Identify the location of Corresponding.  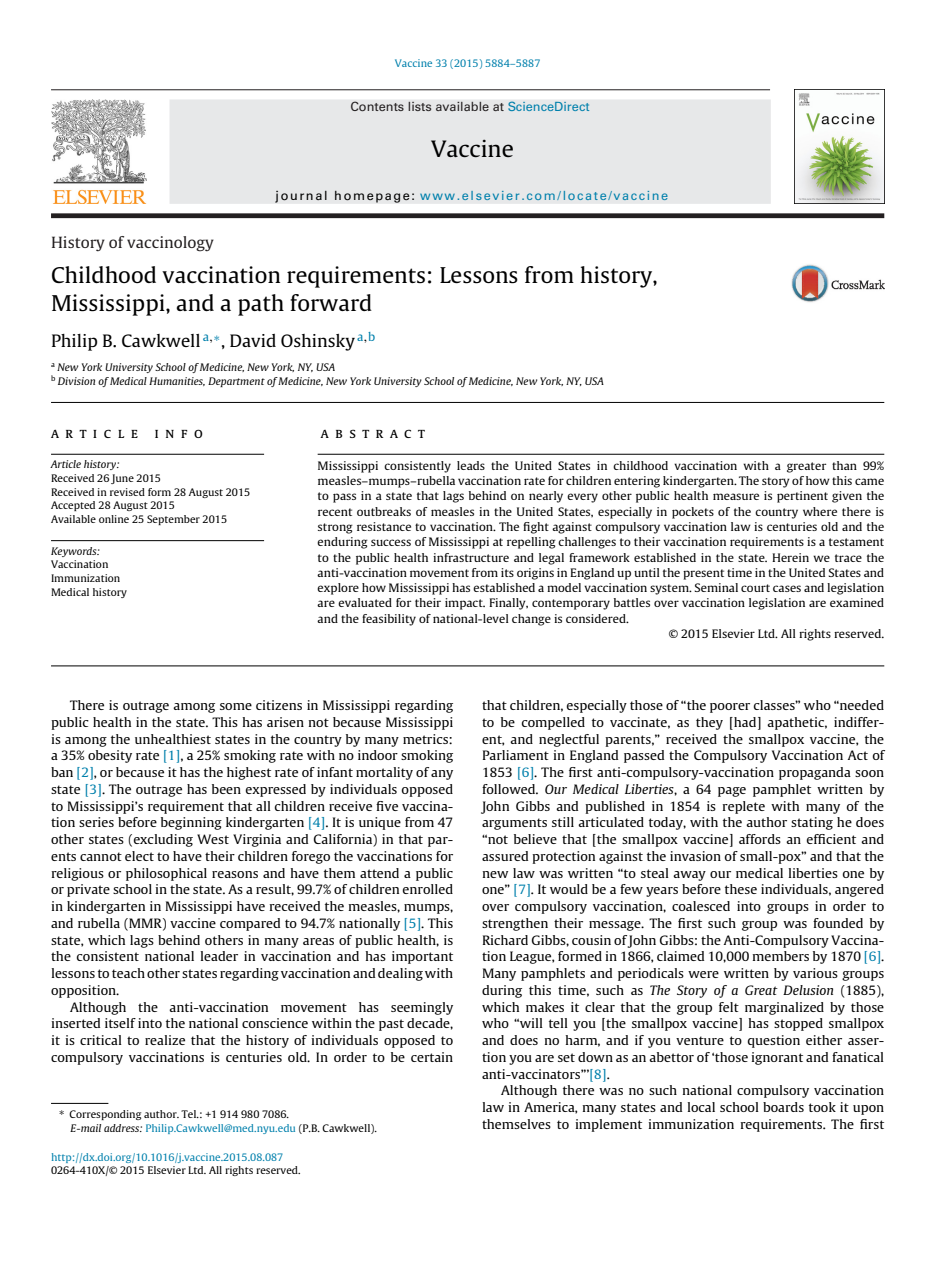
(105, 1115).
